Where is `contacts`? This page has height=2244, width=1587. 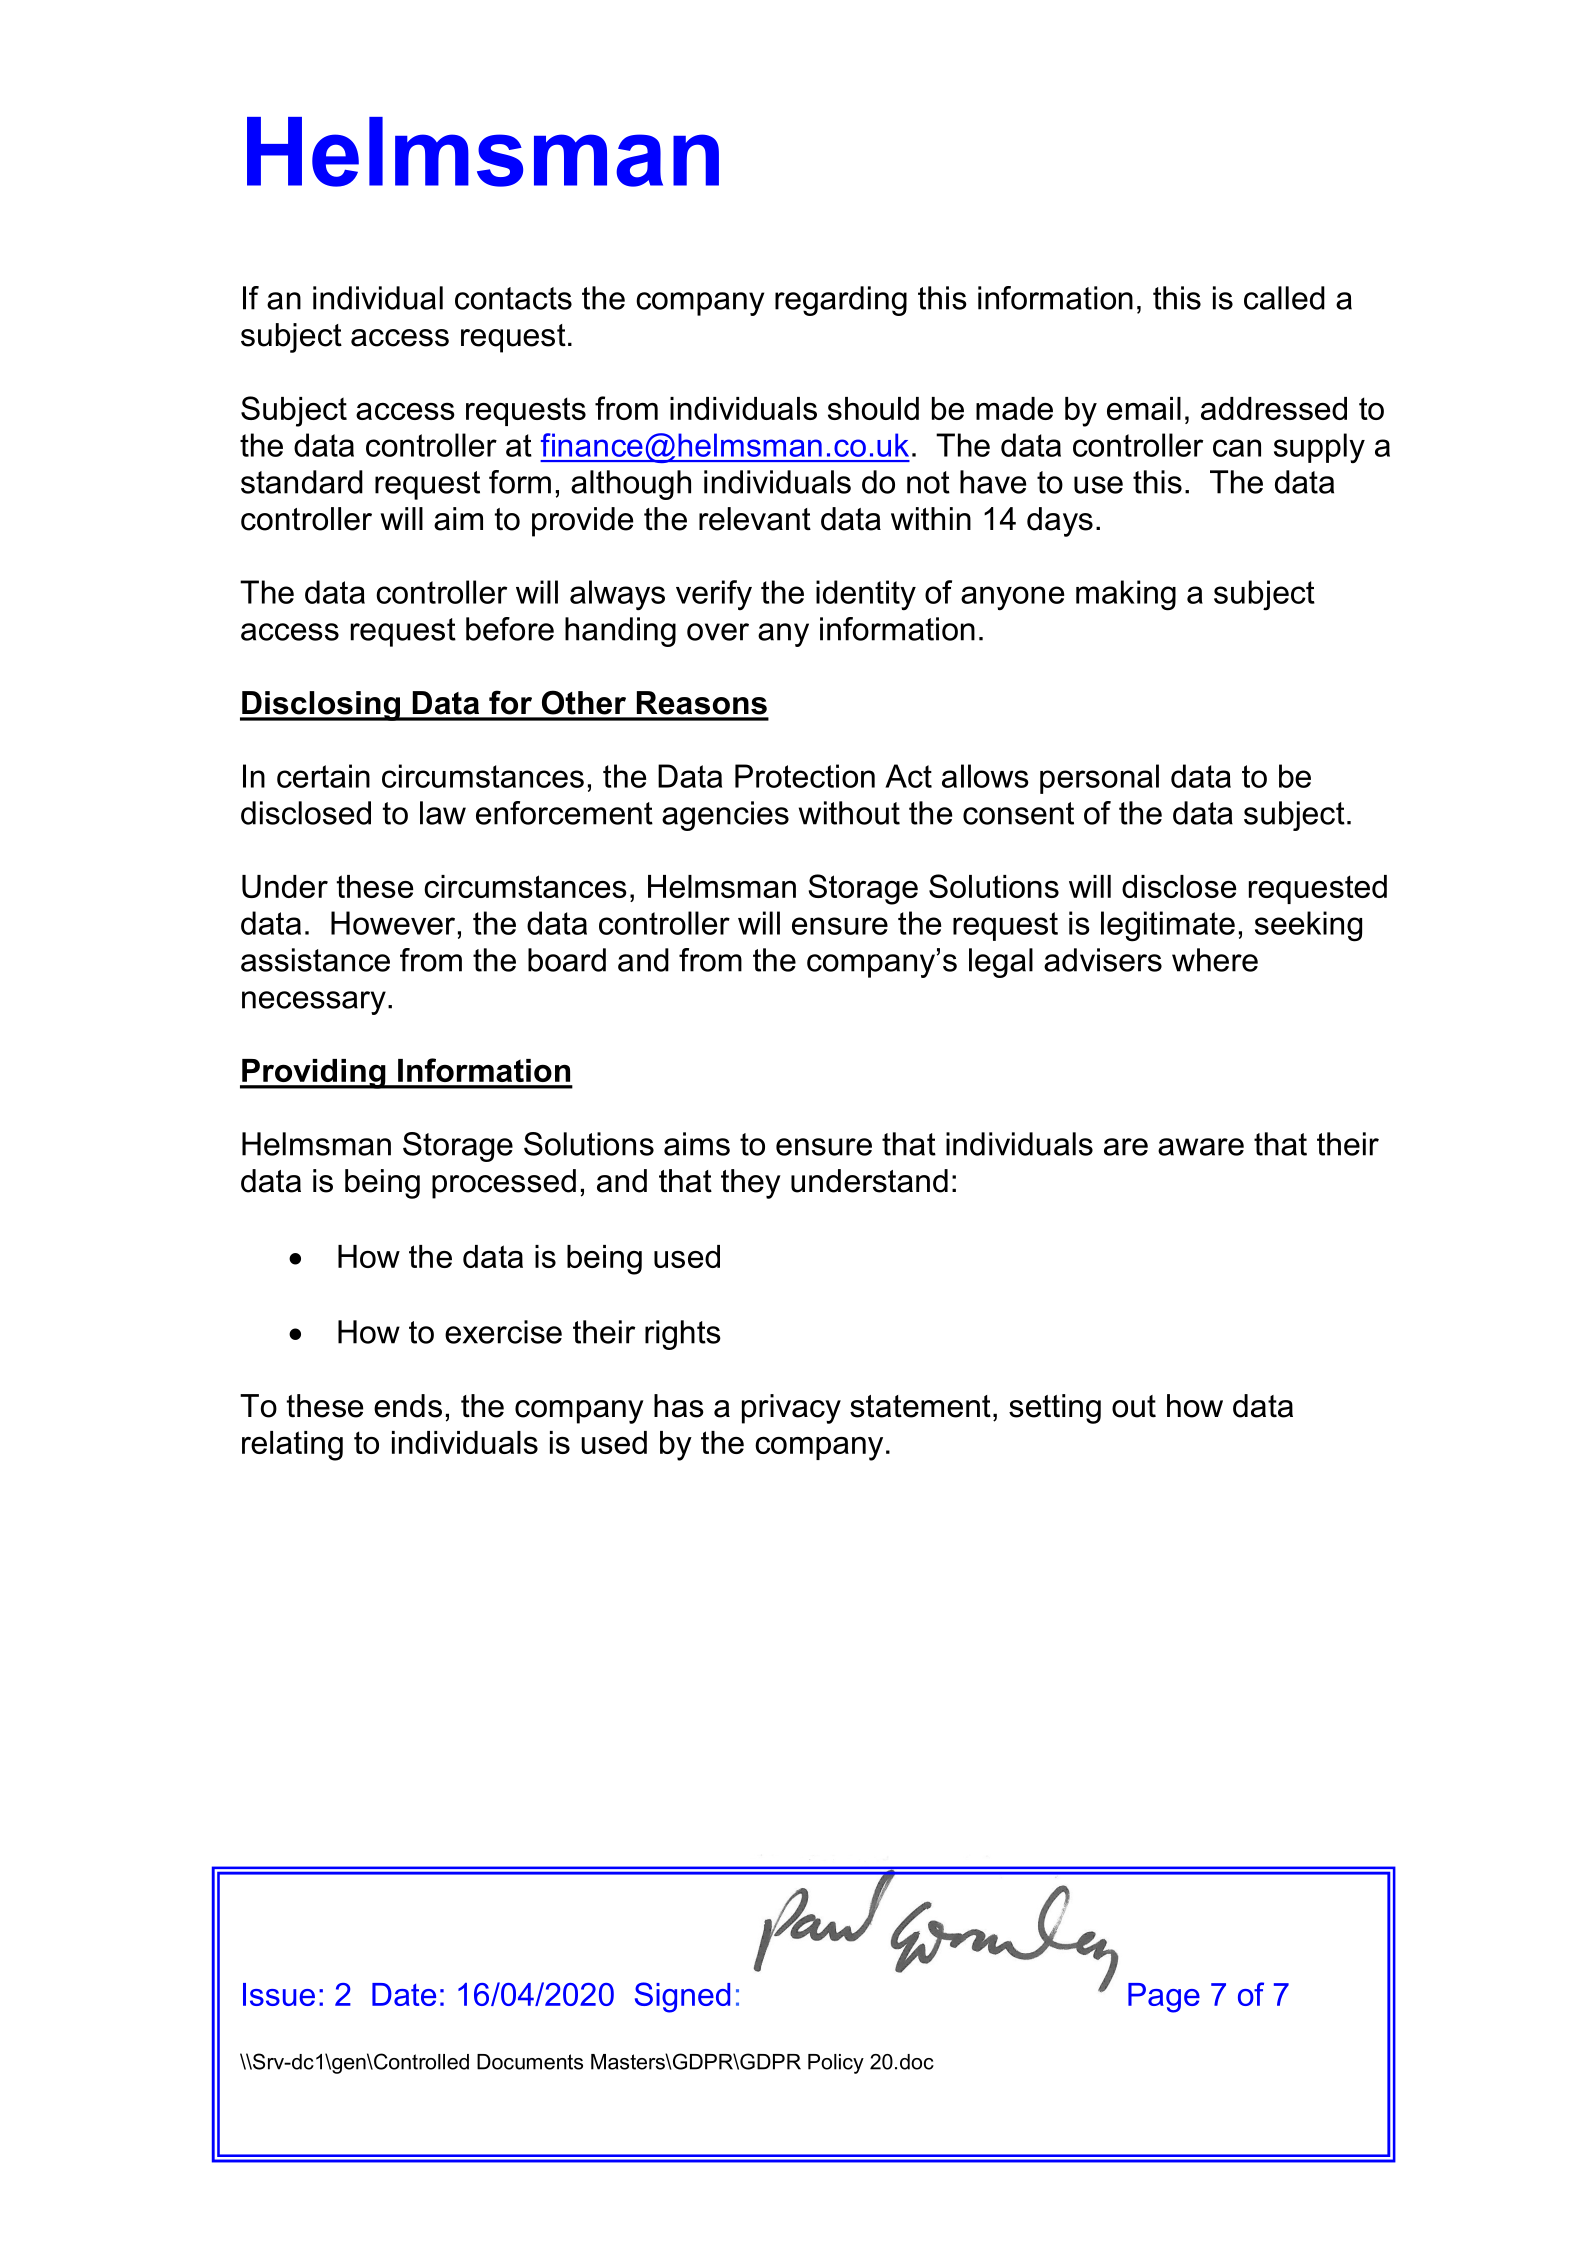
contacts is located at coordinates (513, 298).
